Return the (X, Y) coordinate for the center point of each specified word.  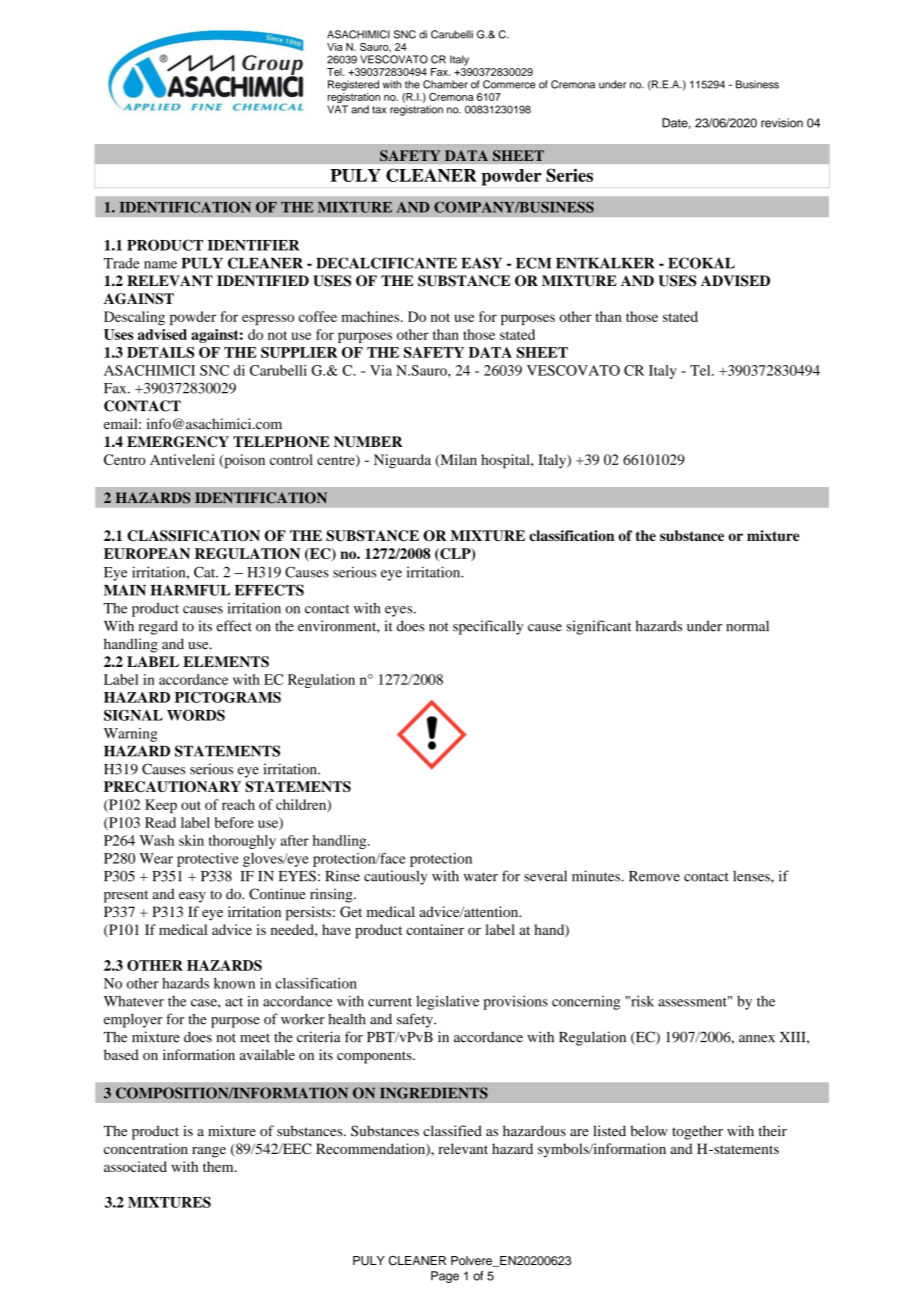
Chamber (445, 84)
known (234, 983)
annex (757, 1039)
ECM (533, 263)
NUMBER (368, 442)
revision (782, 123)
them (219, 1166)
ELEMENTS (226, 662)
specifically (488, 627)
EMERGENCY (178, 442)
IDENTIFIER (253, 245)
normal (747, 626)
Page (445, 1277)
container (435, 929)
